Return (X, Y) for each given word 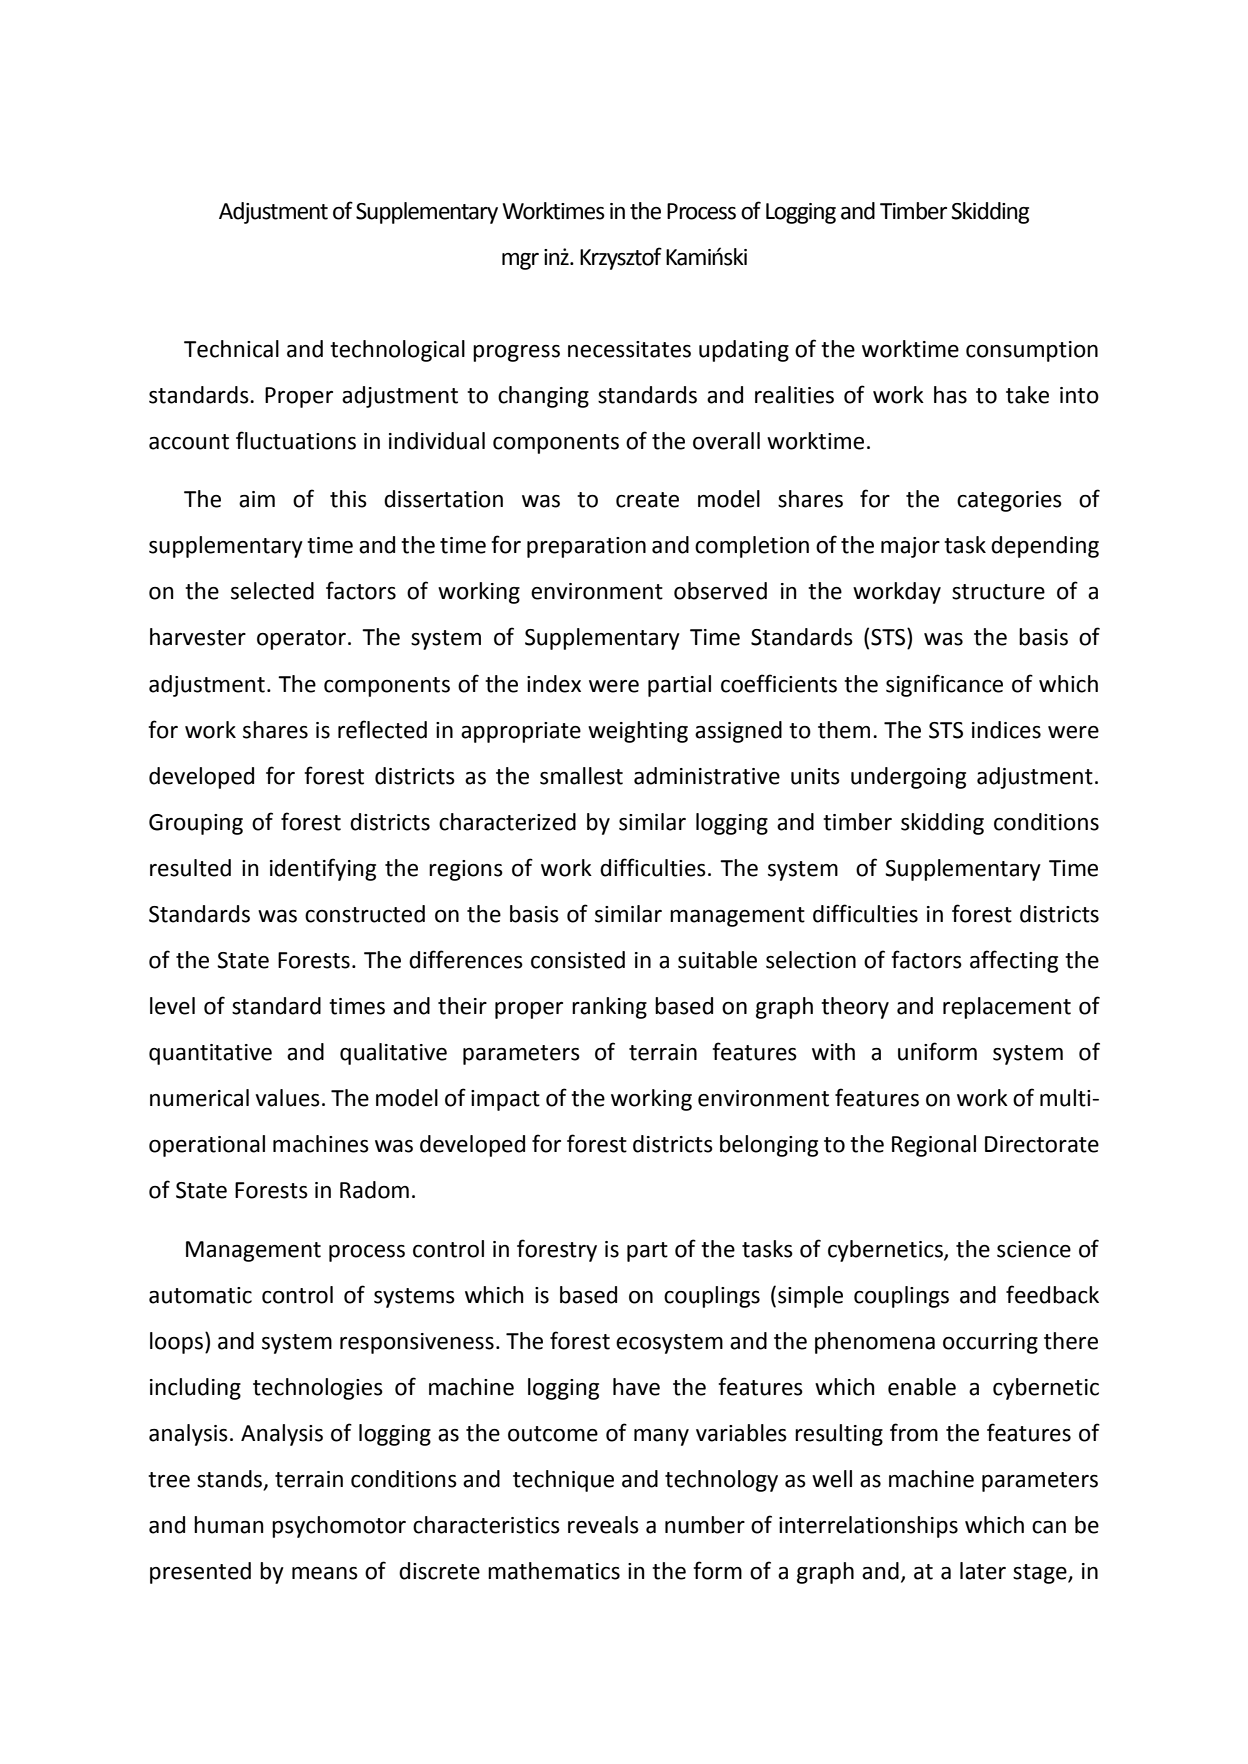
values (287, 1098)
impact (505, 1100)
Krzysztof (621, 258)
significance (944, 685)
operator (301, 640)
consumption (1032, 351)
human (229, 1525)
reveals (603, 1525)
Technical (231, 349)
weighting (638, 732)
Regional (934, 1146)
